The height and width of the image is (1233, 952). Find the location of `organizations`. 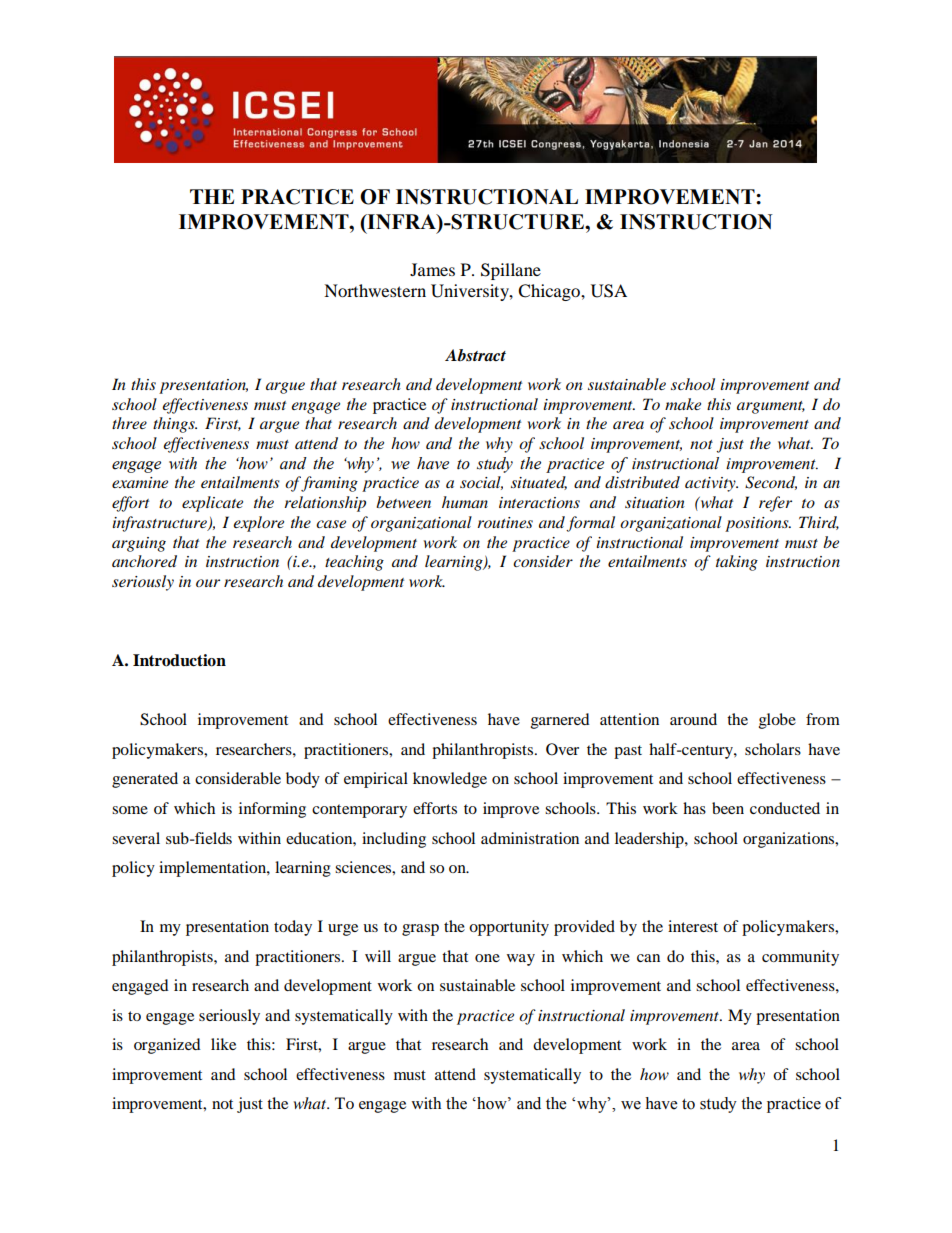

organizations is located at coordinates (790, 840).
